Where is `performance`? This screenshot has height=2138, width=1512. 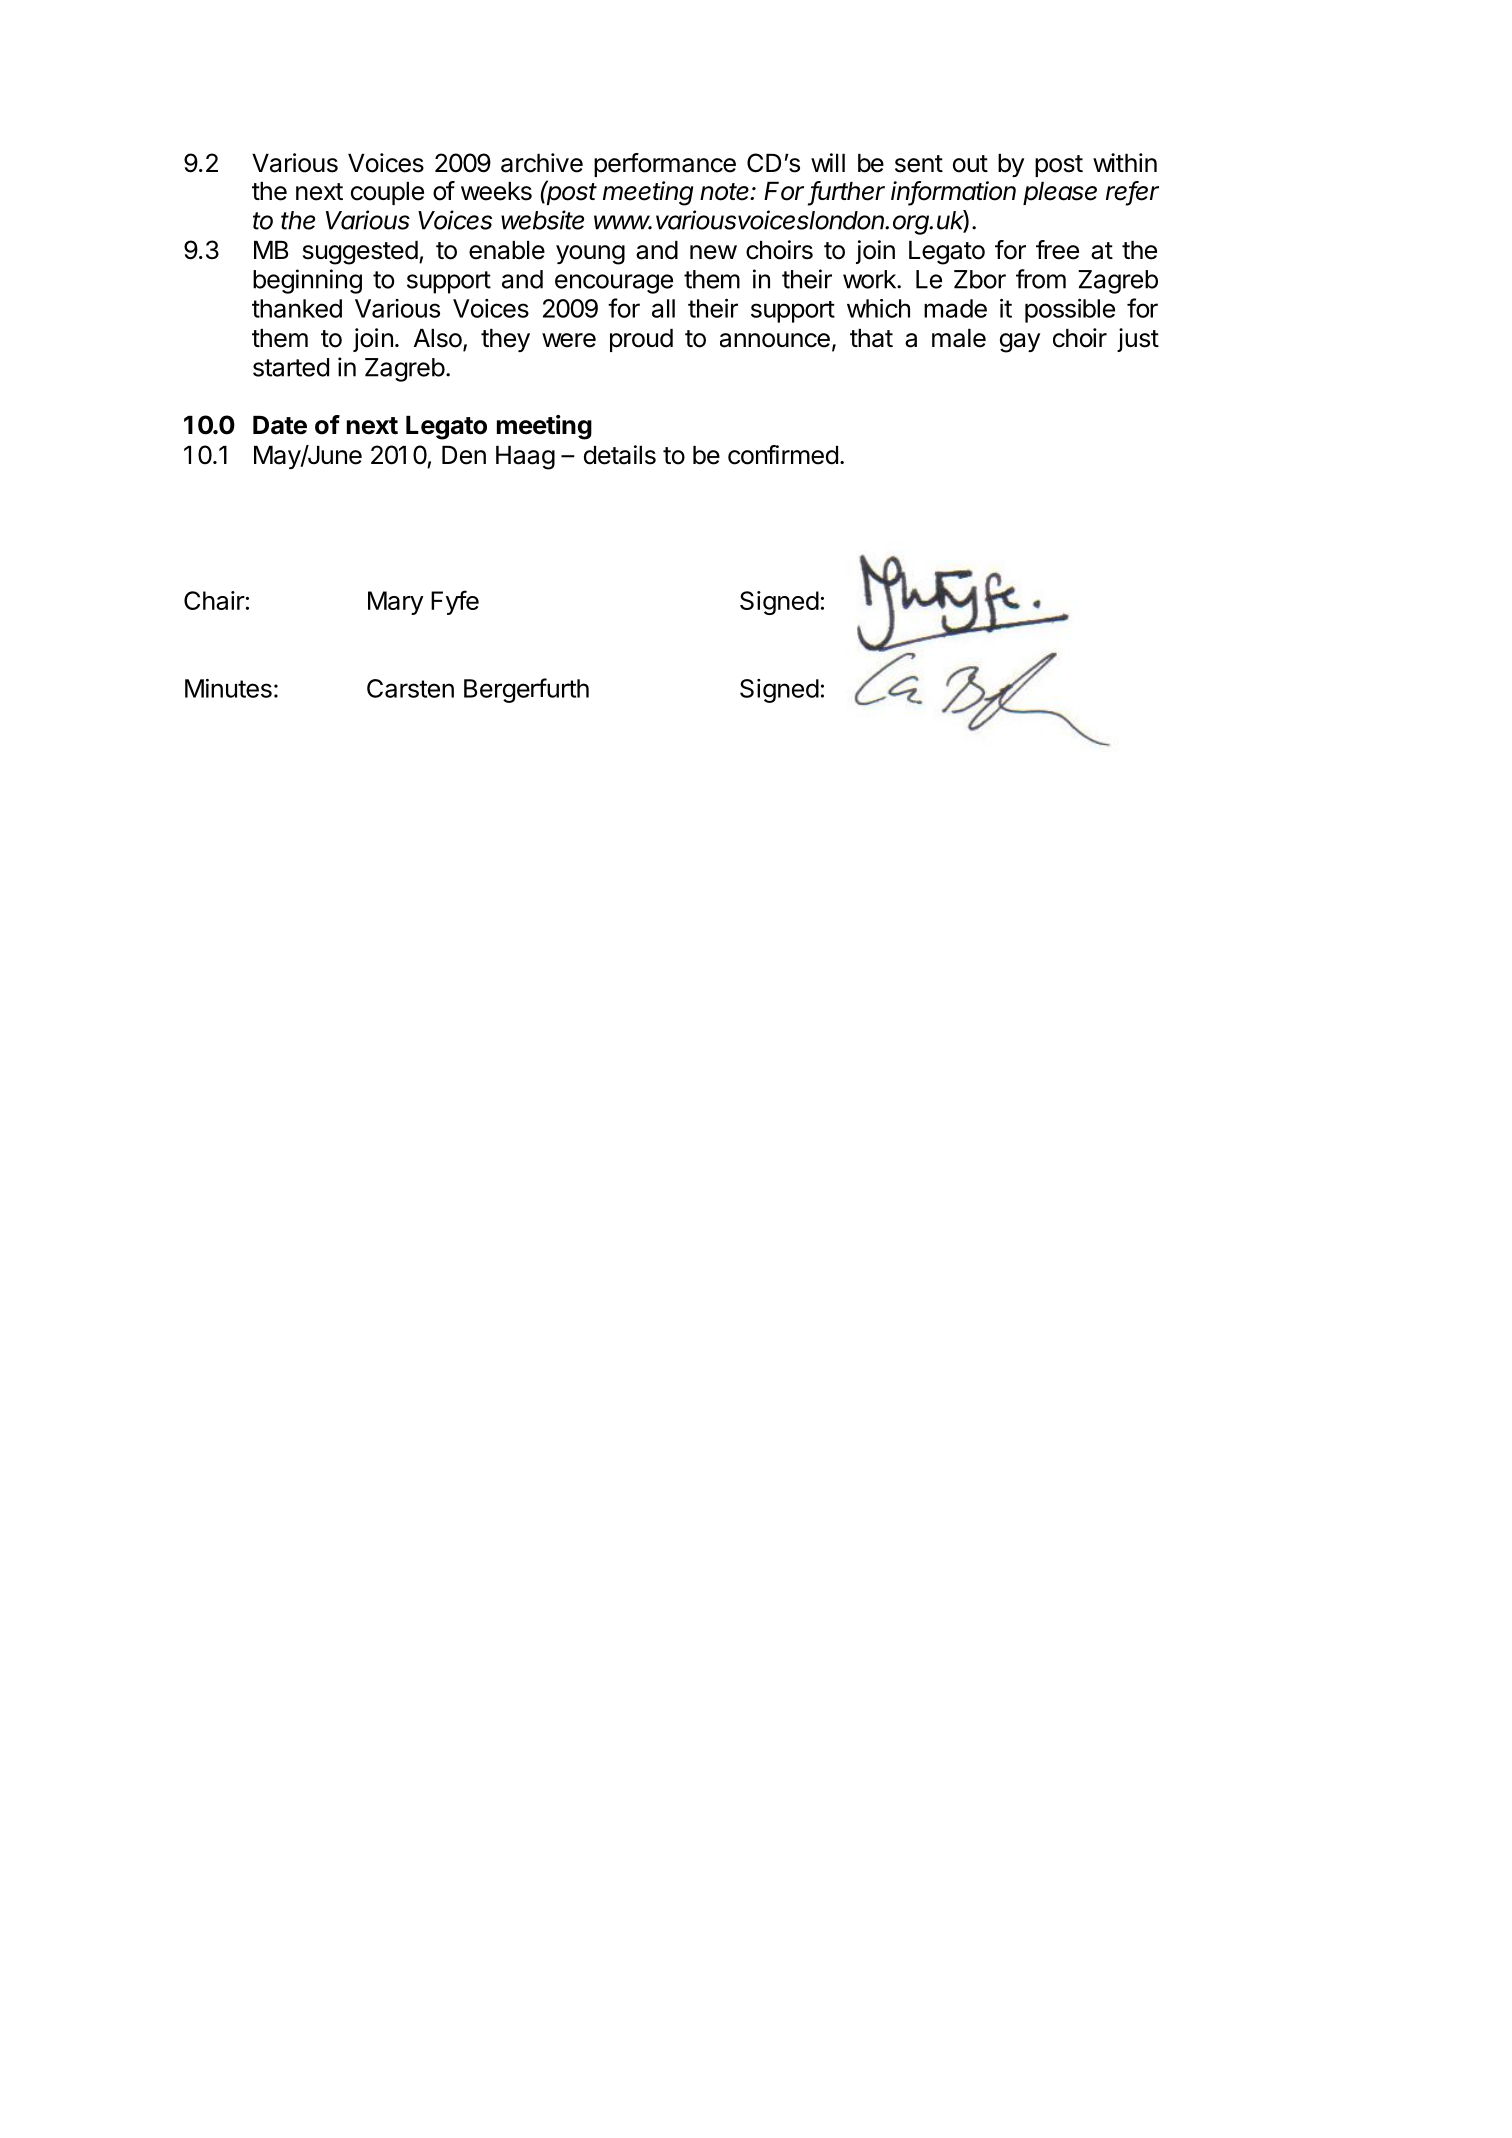
performance is located at coordinates (665, 165).
